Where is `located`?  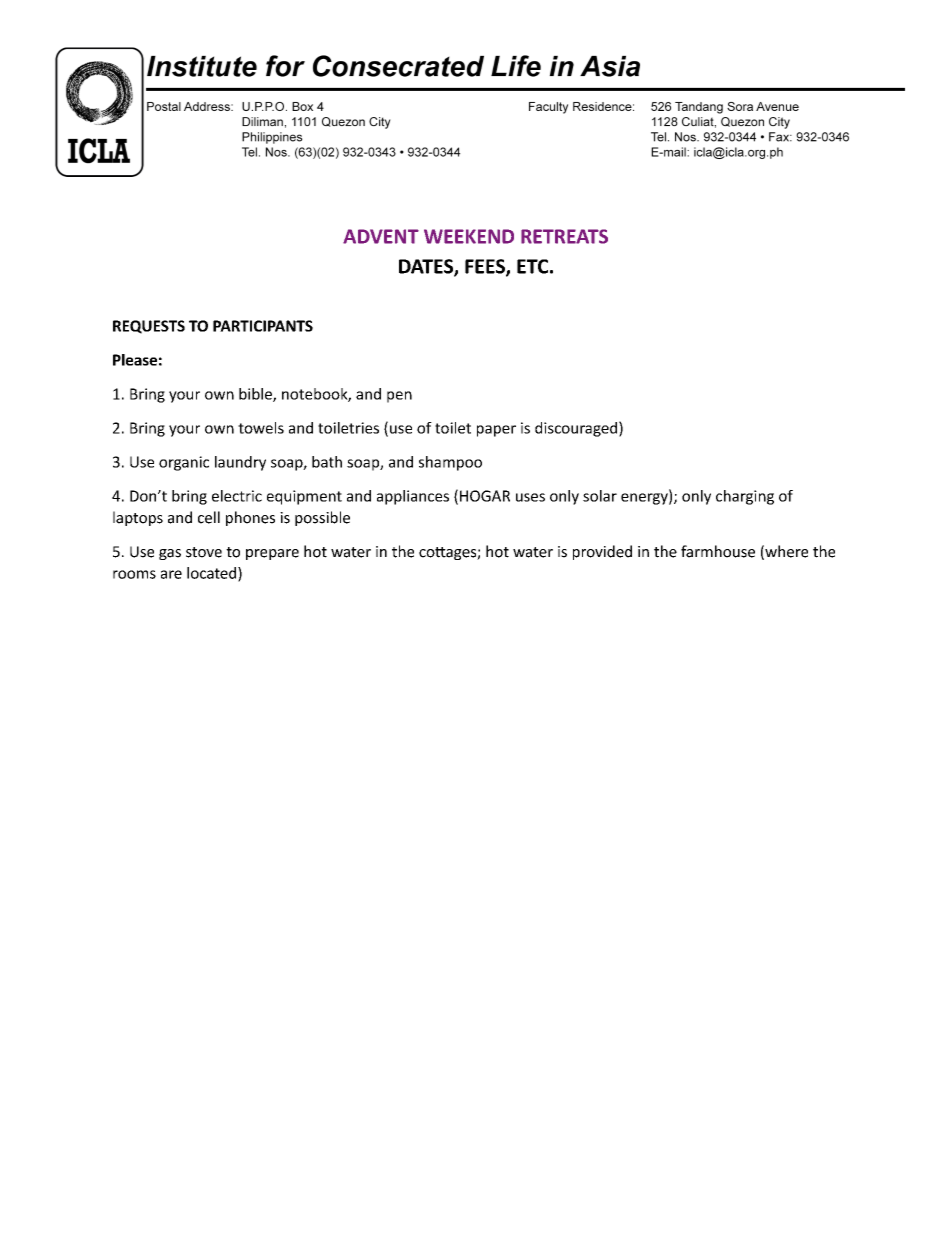
located is located at coordinates (213, 574).
